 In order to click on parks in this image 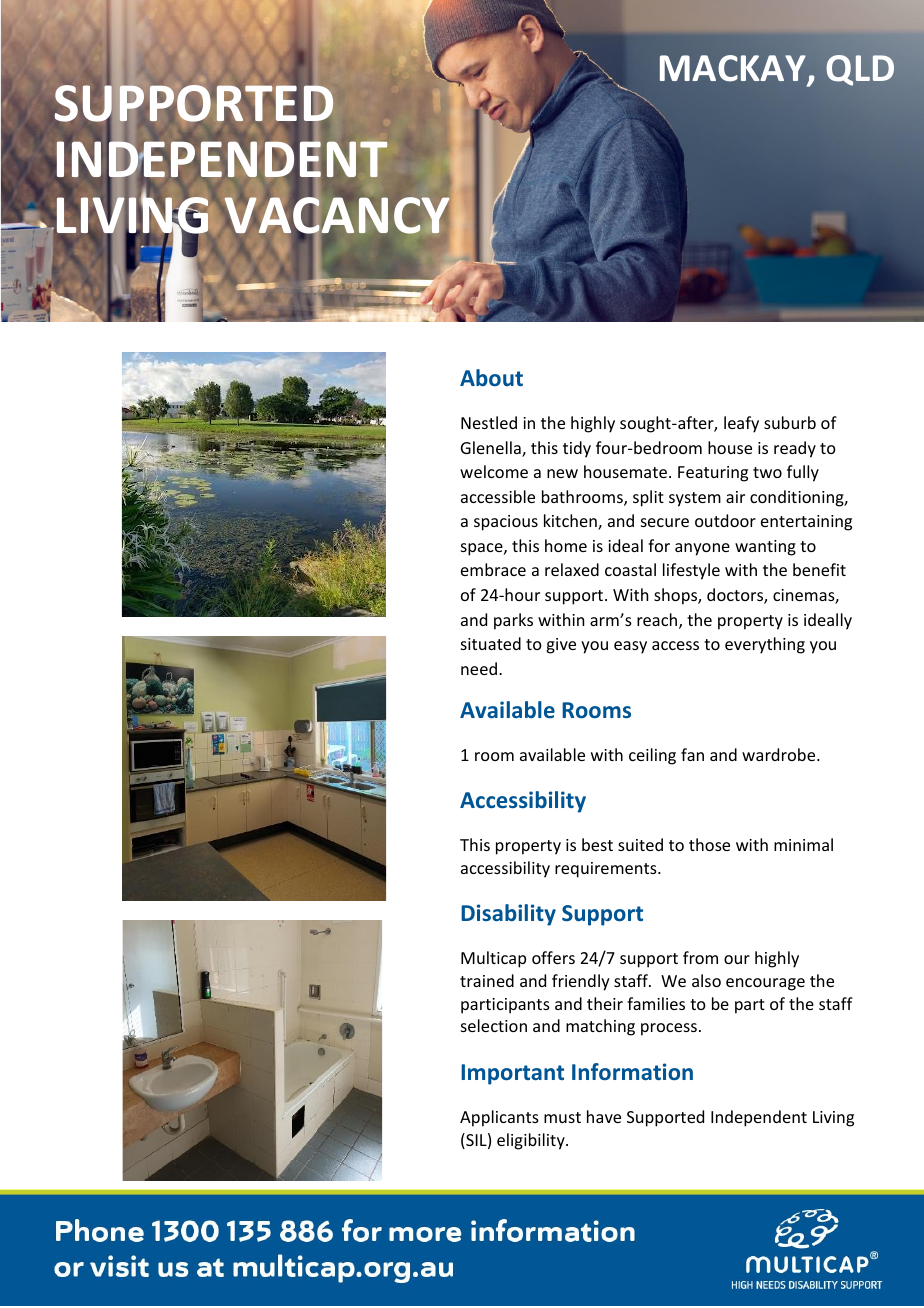, I will do `click(513, 621)`.
